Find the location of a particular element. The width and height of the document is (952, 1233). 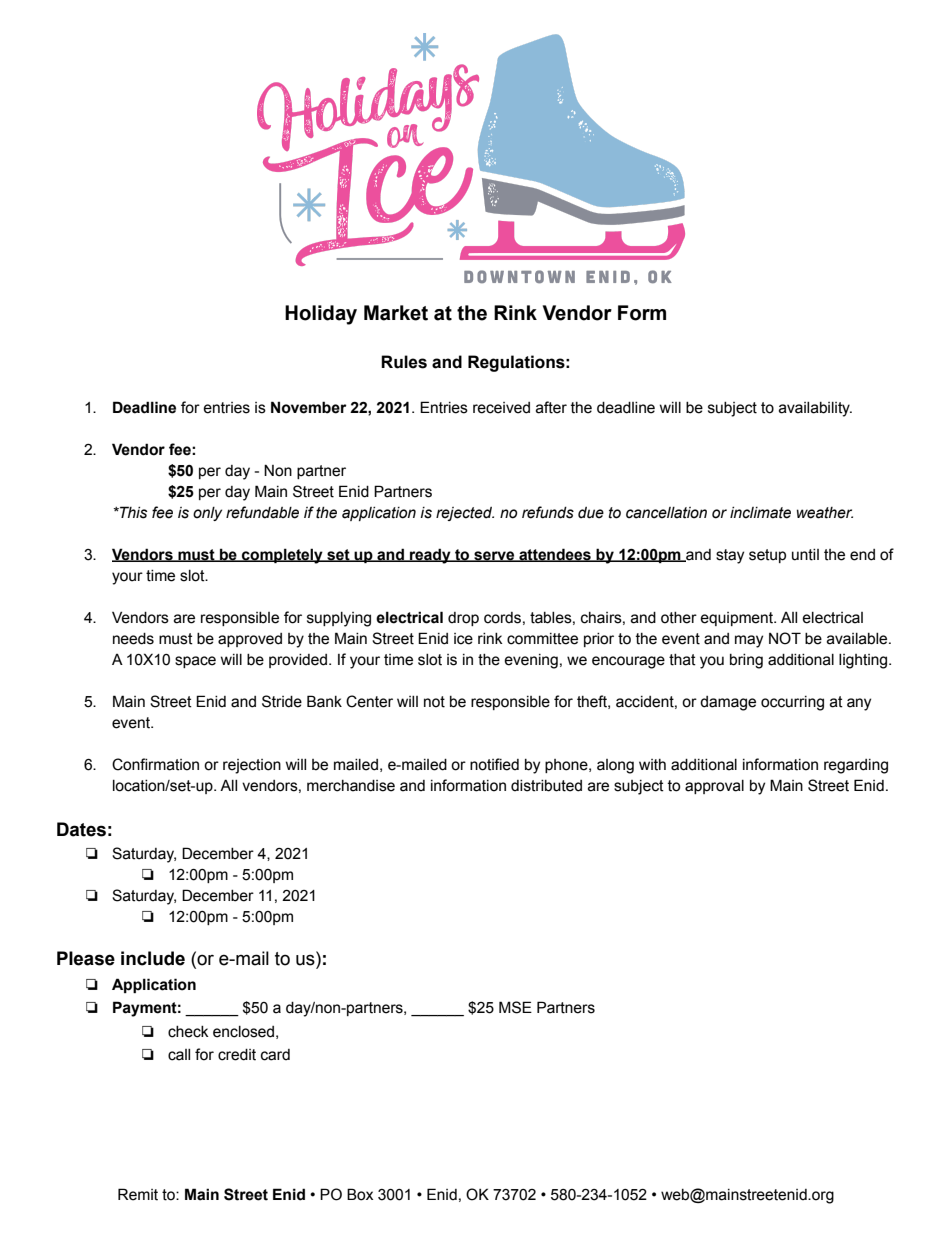

Remit is located at coordinates (138, 1194).
